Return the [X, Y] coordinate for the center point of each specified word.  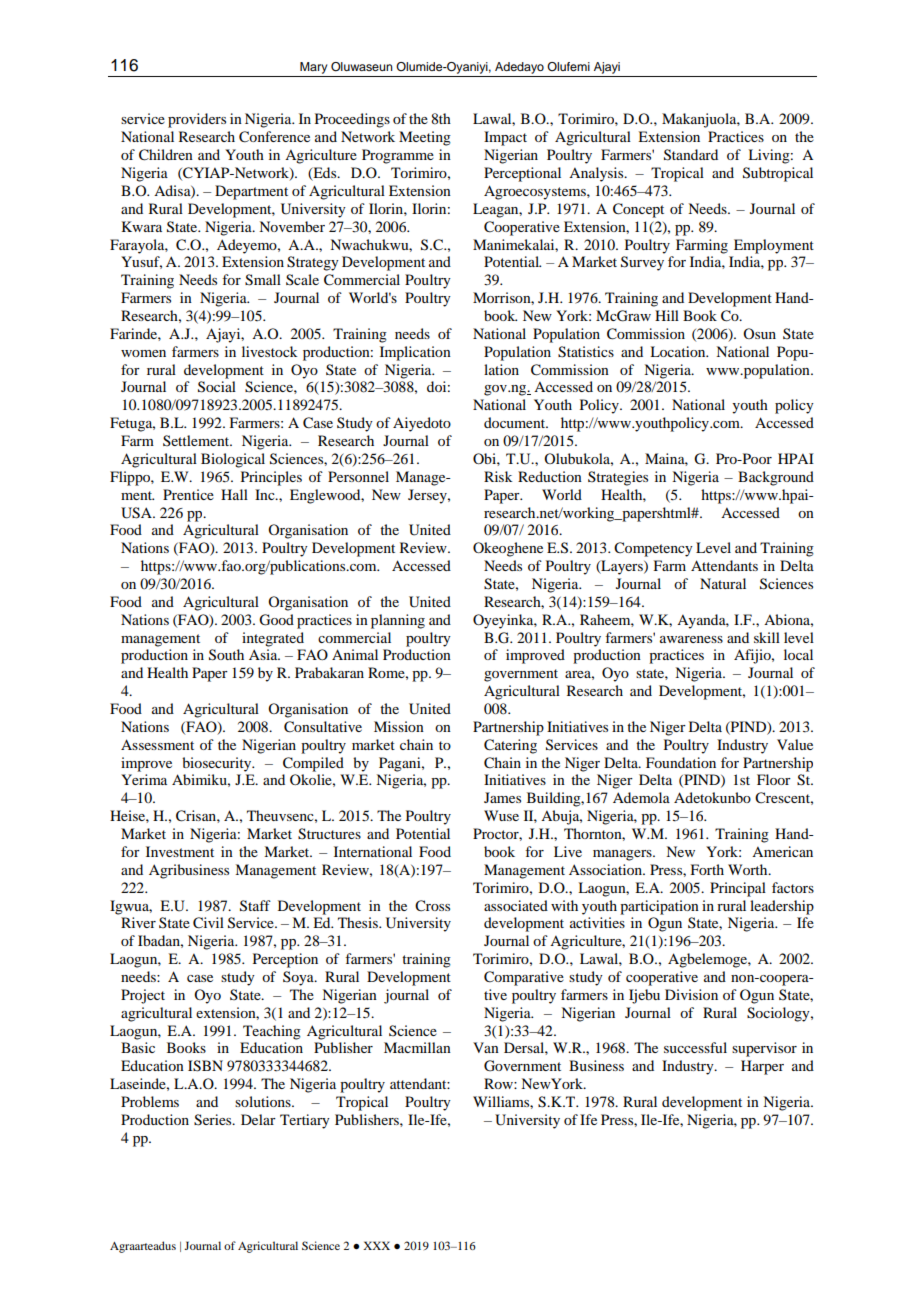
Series [214, 1120]
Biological [233, 460]
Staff [255, 906]
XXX [376, 1245]
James [502, 797]
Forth [707, 869]
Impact [505, 138]
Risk [498, 476]
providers [197, 120]
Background [776, 478]
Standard [691, 155]
